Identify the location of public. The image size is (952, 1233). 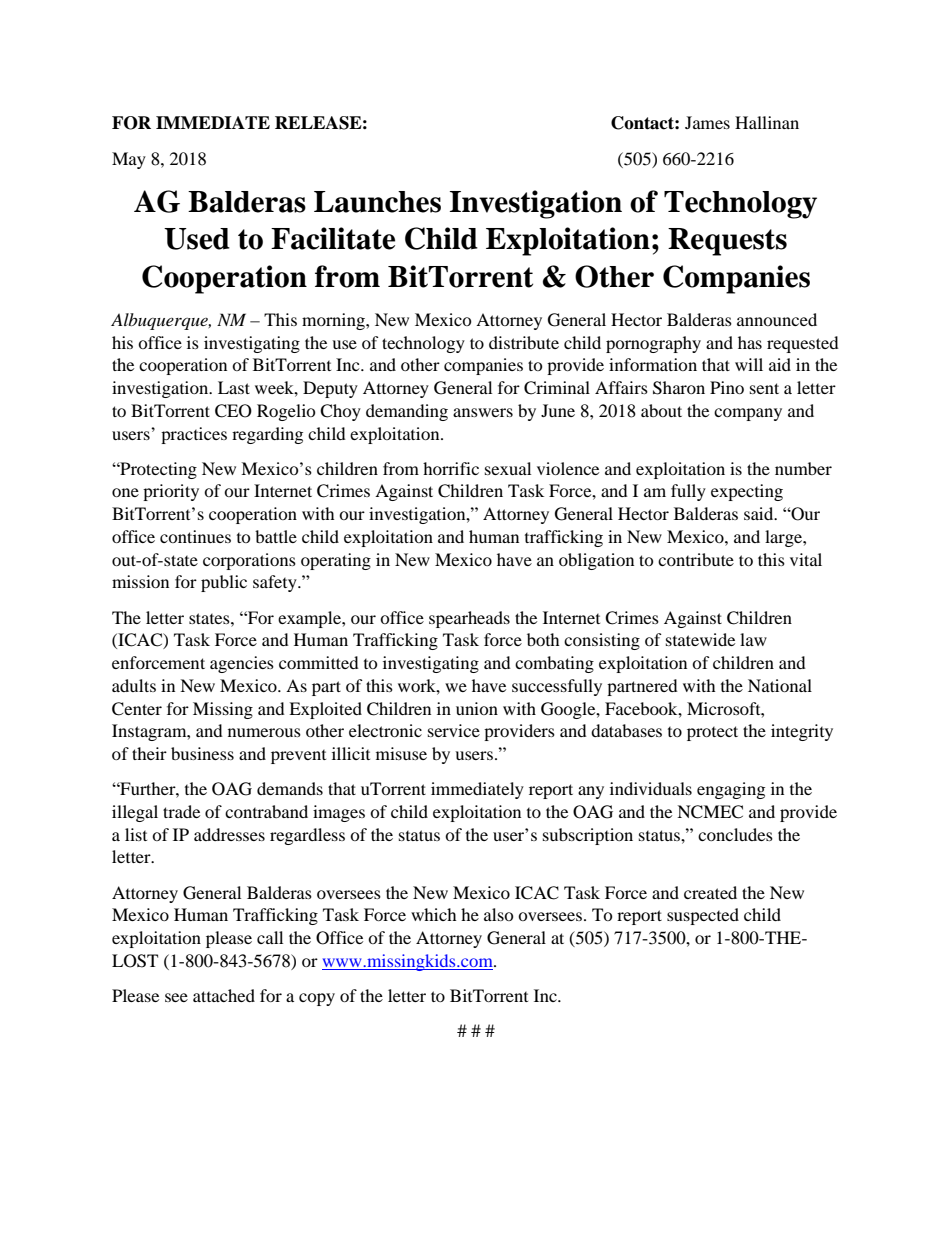
(224, 583).
